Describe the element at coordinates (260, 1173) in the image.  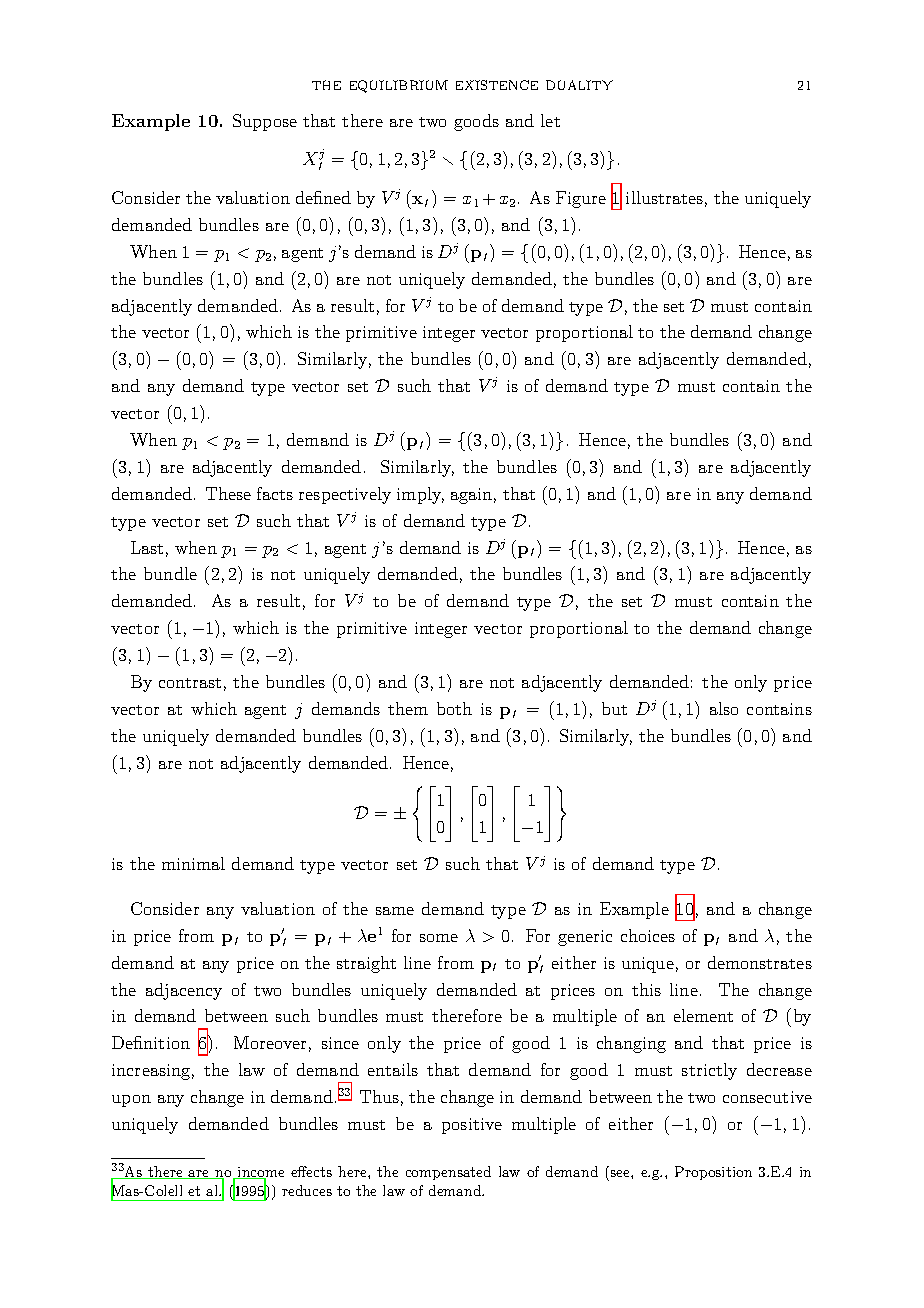
I see `income` at that location.
